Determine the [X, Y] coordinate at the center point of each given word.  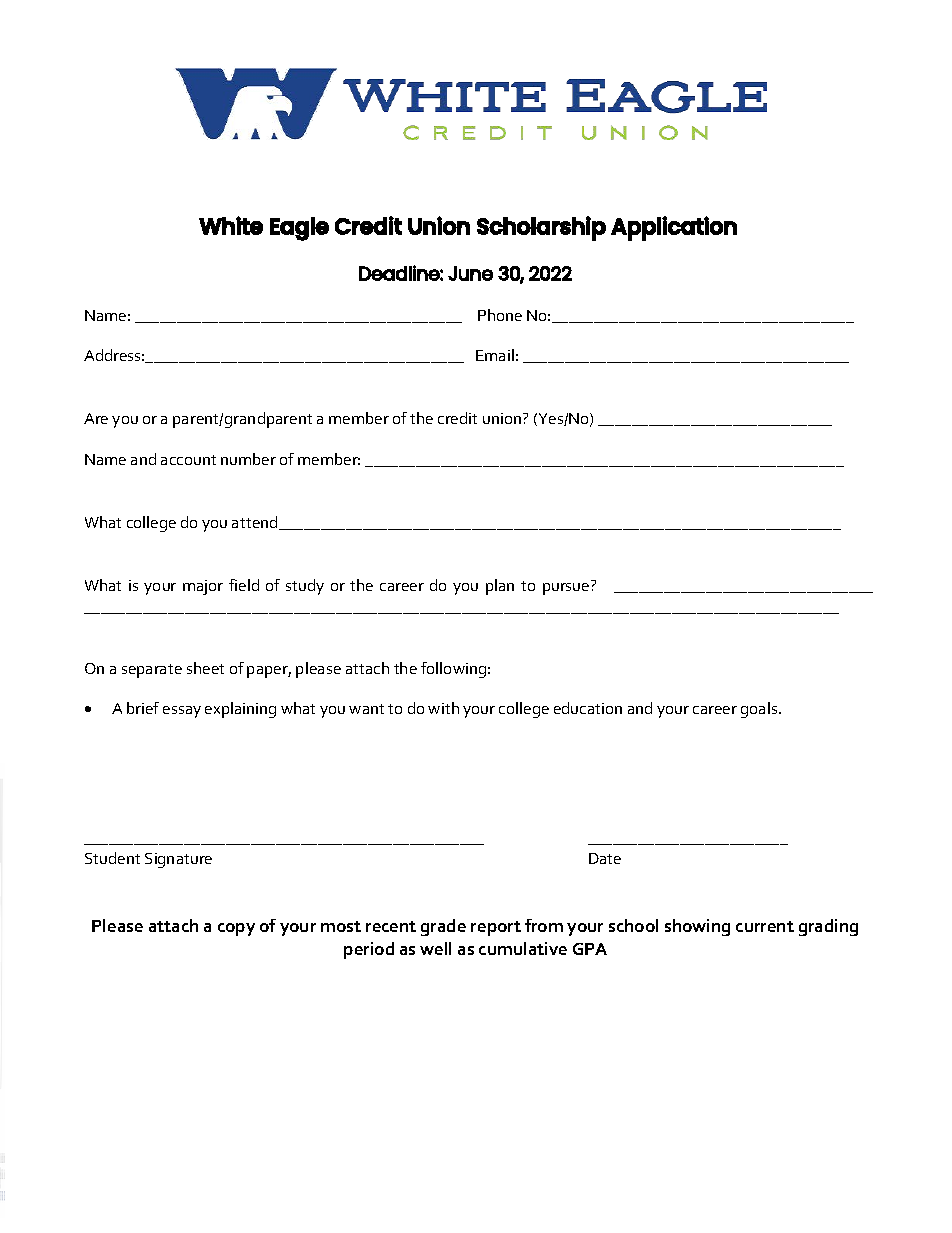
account [188, 460]
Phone [500, 315]
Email [495, 355]
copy [236, 929]
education [588, 708]
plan [500, 587]
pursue [566, 589]
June [470, 273]
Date [605, 858]
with [443, 708]
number [248, 459]
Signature [178, 860]
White [231, 225]
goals [760, 710]
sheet [205, 668]
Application [674, 228]
